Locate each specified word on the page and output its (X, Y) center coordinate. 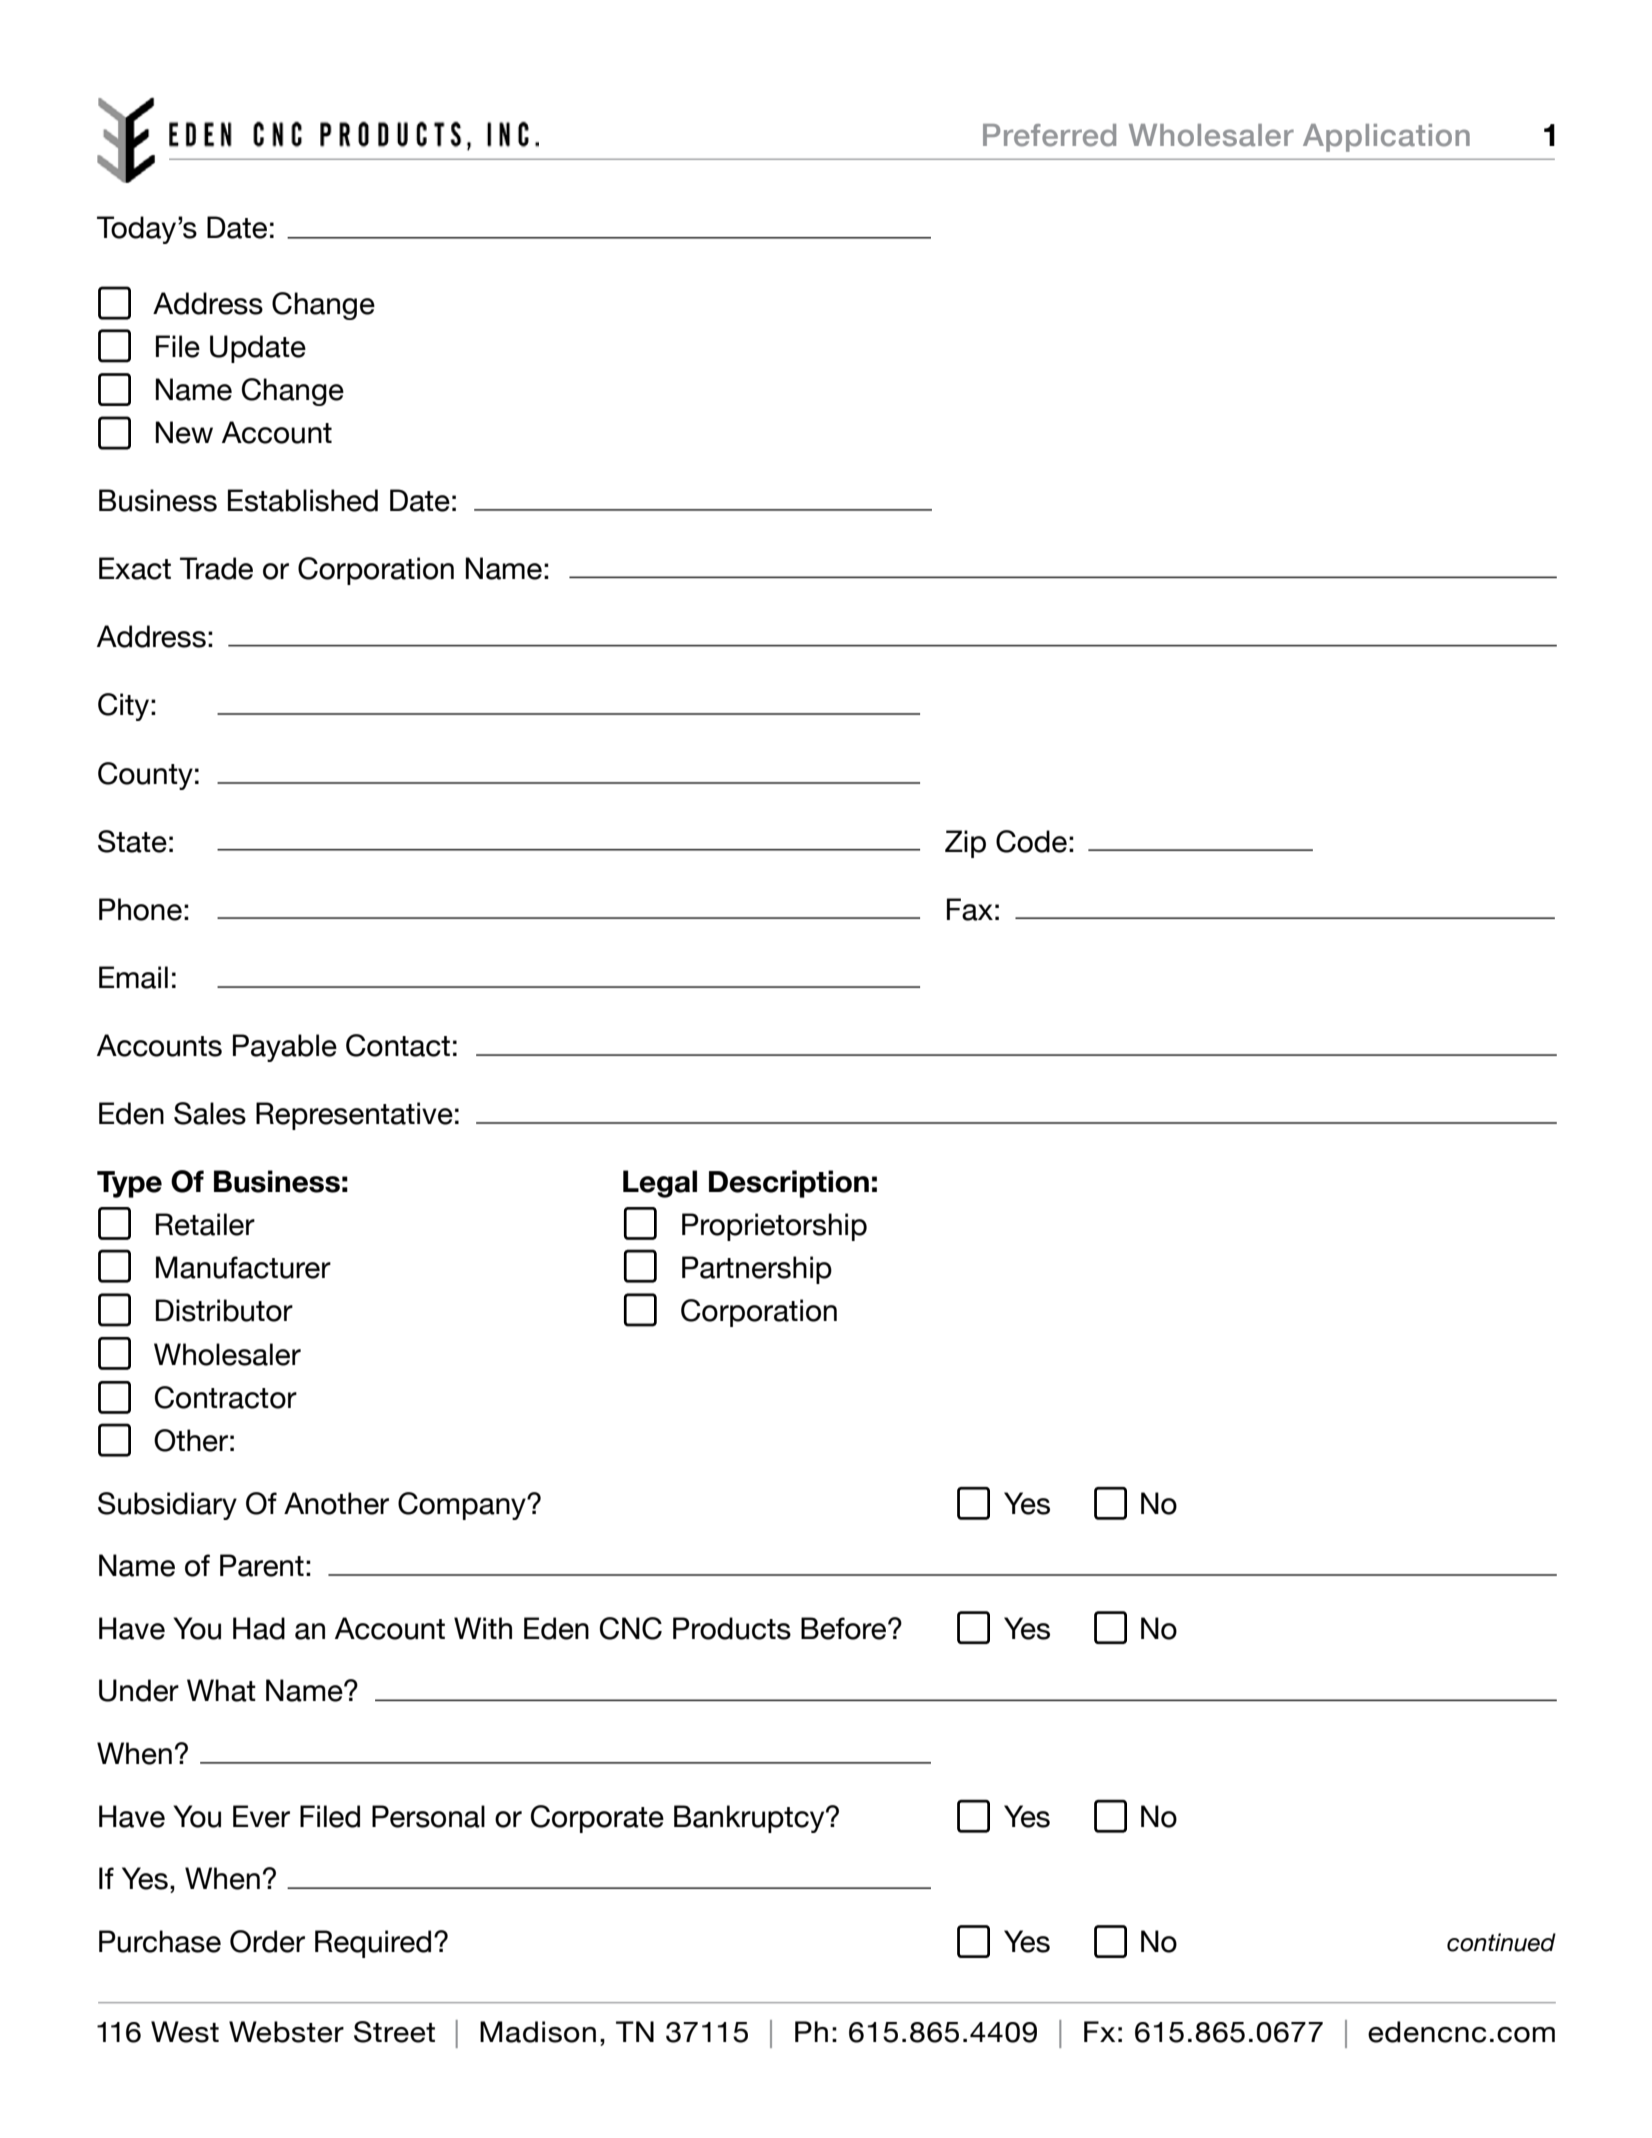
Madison (538, 2032)
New (184, 432)
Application (1386, 138)
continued (1501, 1942)
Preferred (1049, 135)
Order (267, 1941)
